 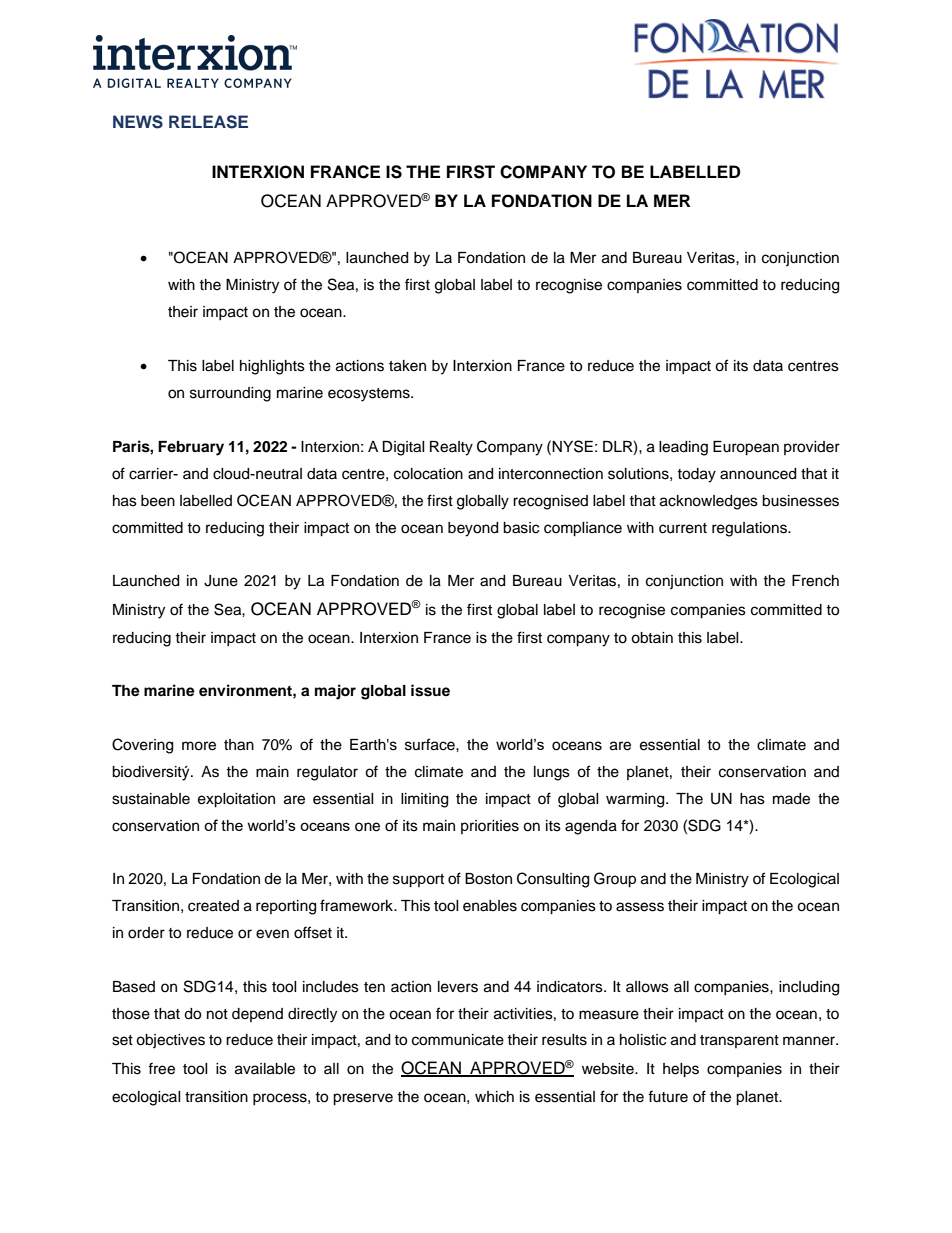 I want to click on leading, so click(x=683, y=448).
